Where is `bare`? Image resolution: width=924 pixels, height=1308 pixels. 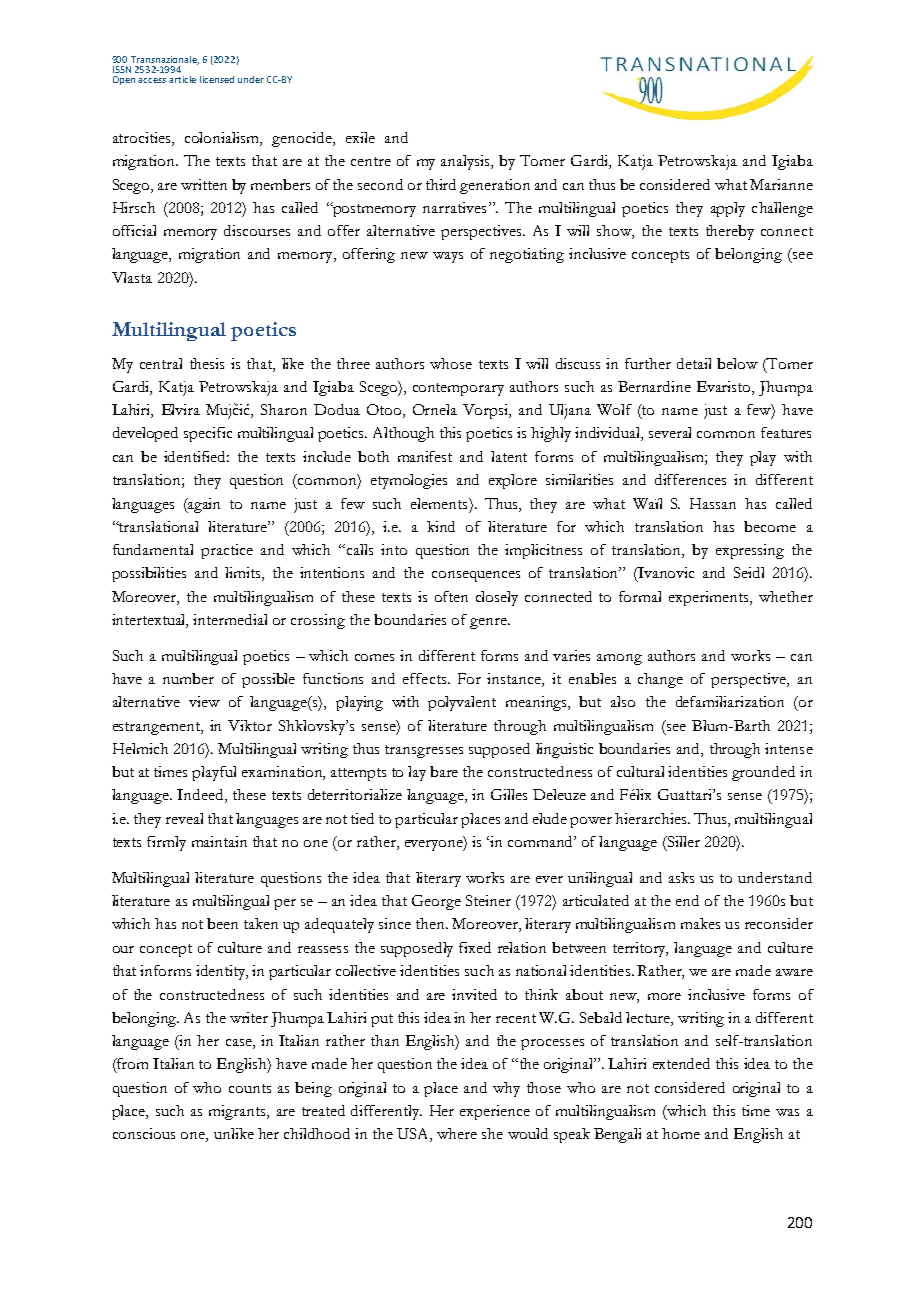 bare is located at coordinates (444, 771).
